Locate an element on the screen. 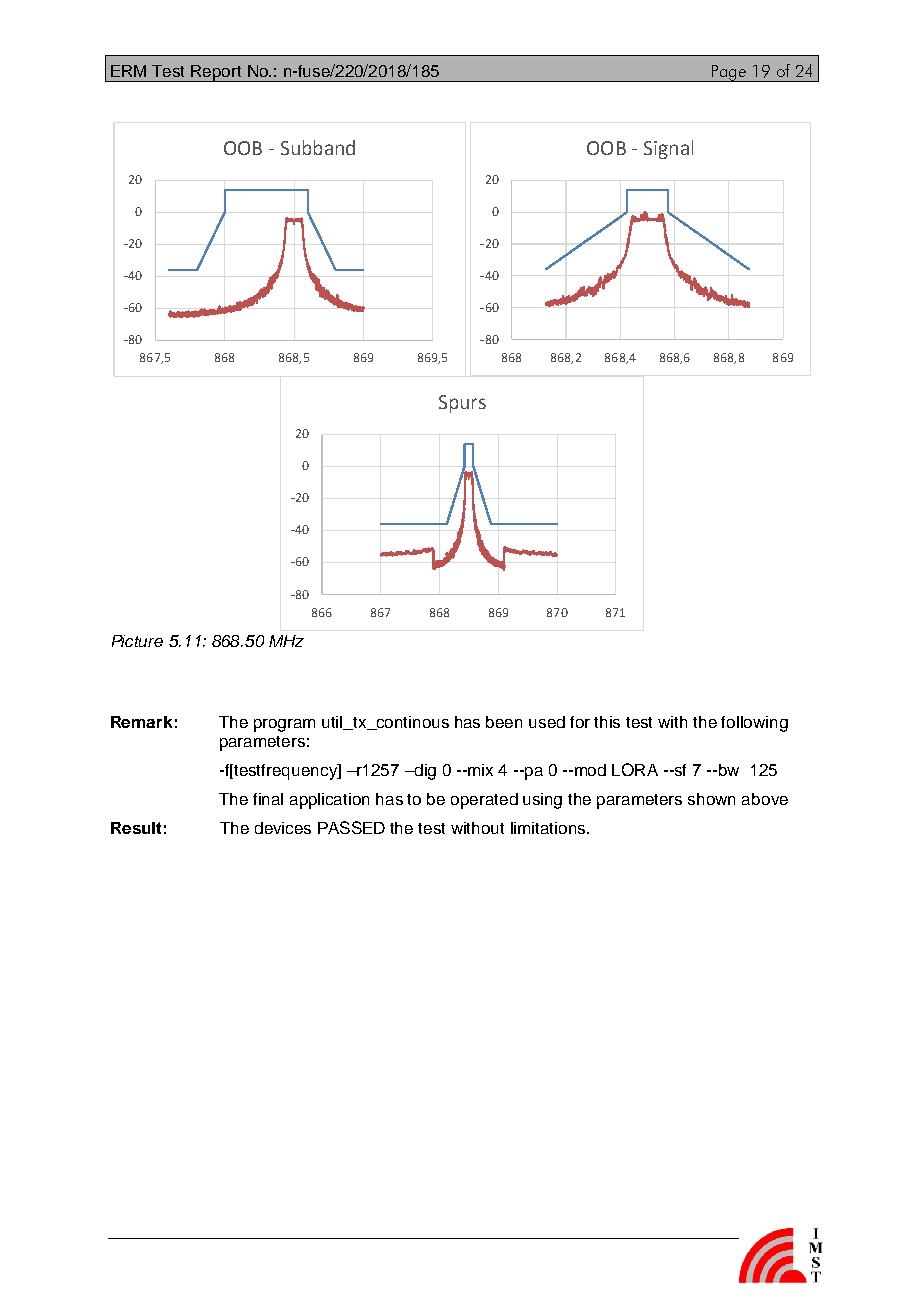 Image resolution: width=924 pixels, height=1308 pixels. final is located at coordinates (268, 799).
